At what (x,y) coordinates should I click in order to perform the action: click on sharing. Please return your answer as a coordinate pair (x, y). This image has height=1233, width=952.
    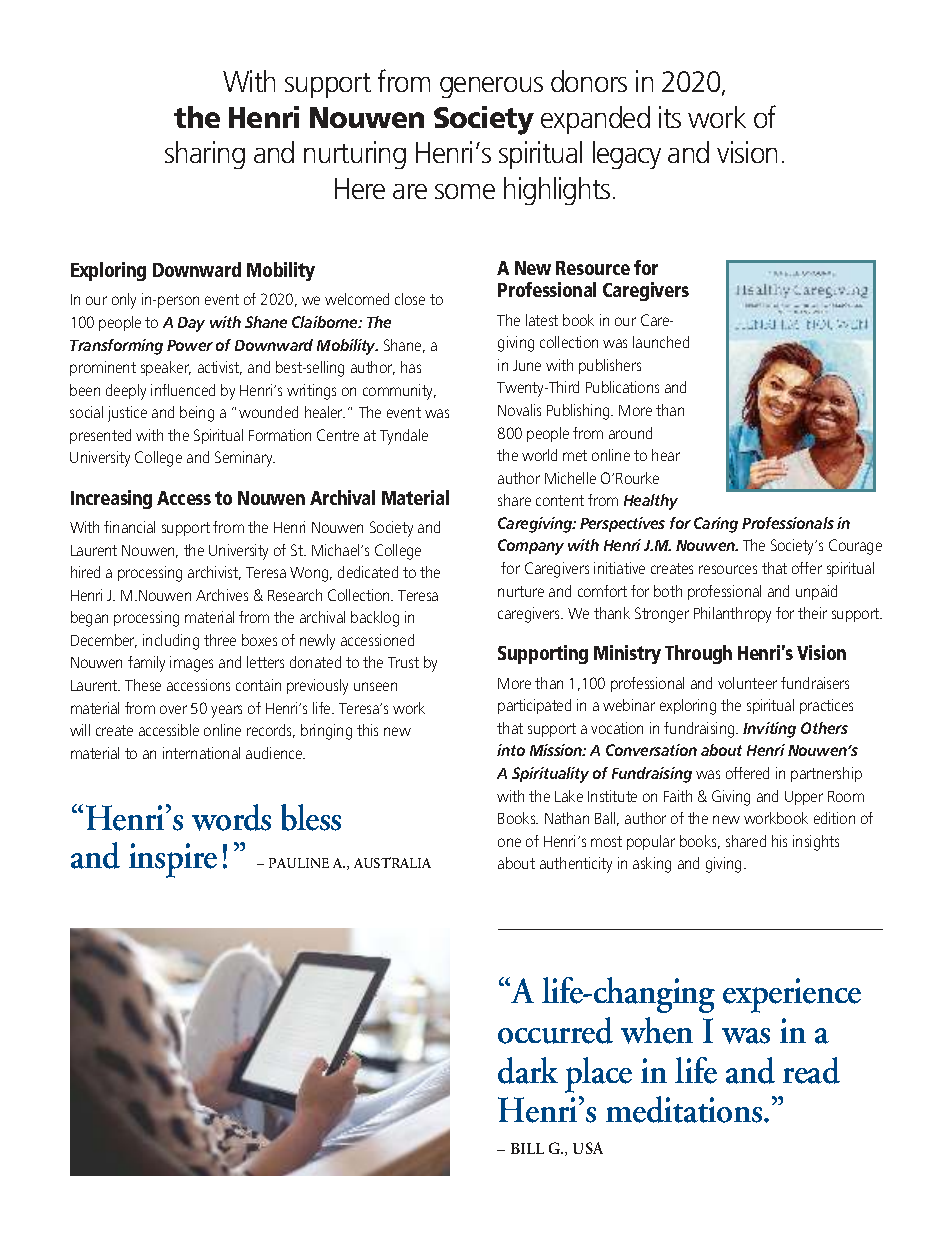
    Looking at the image, I should click on (205, 155).
